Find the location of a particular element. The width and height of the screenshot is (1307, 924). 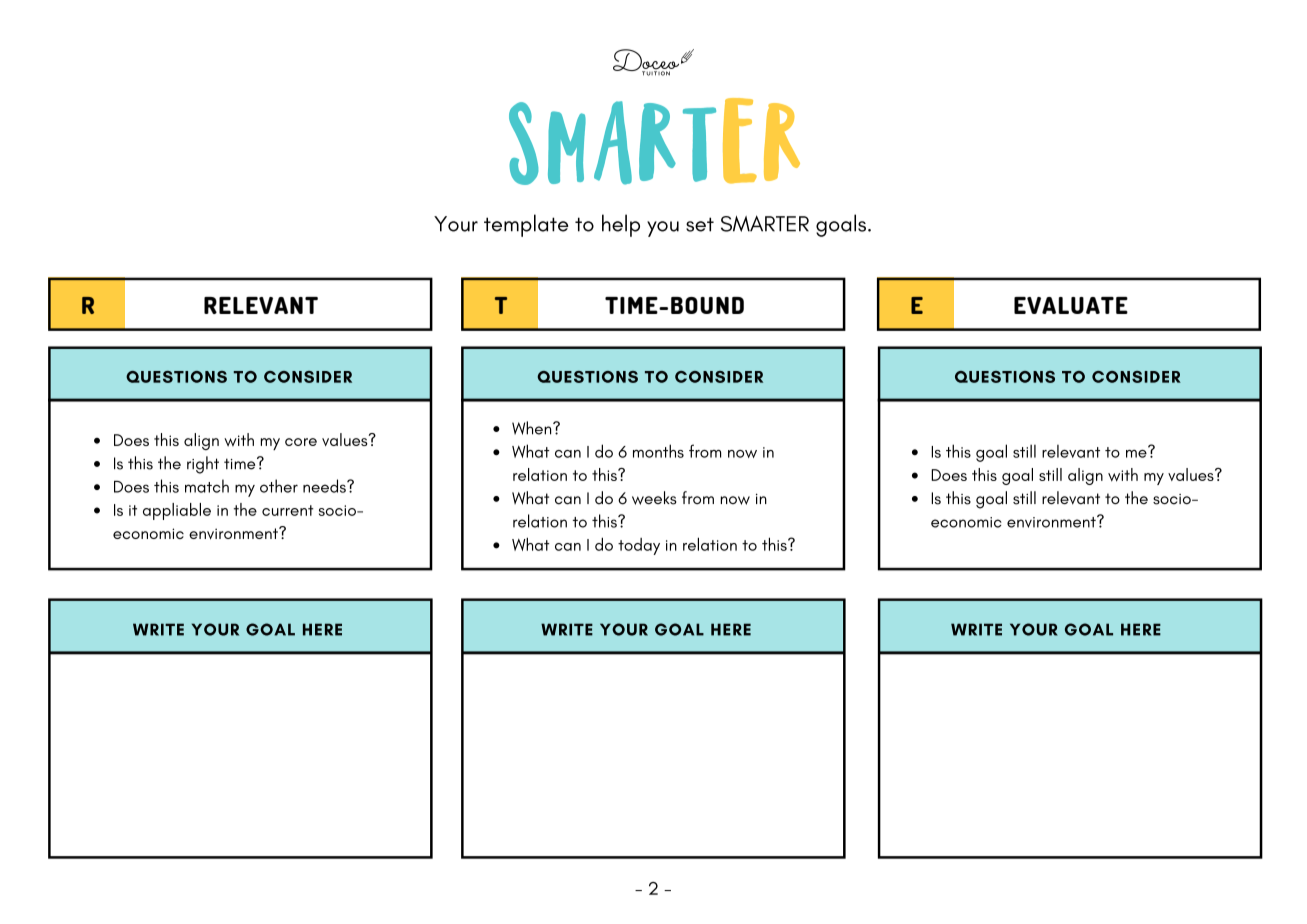

set is located at coordinates (700, 224).
